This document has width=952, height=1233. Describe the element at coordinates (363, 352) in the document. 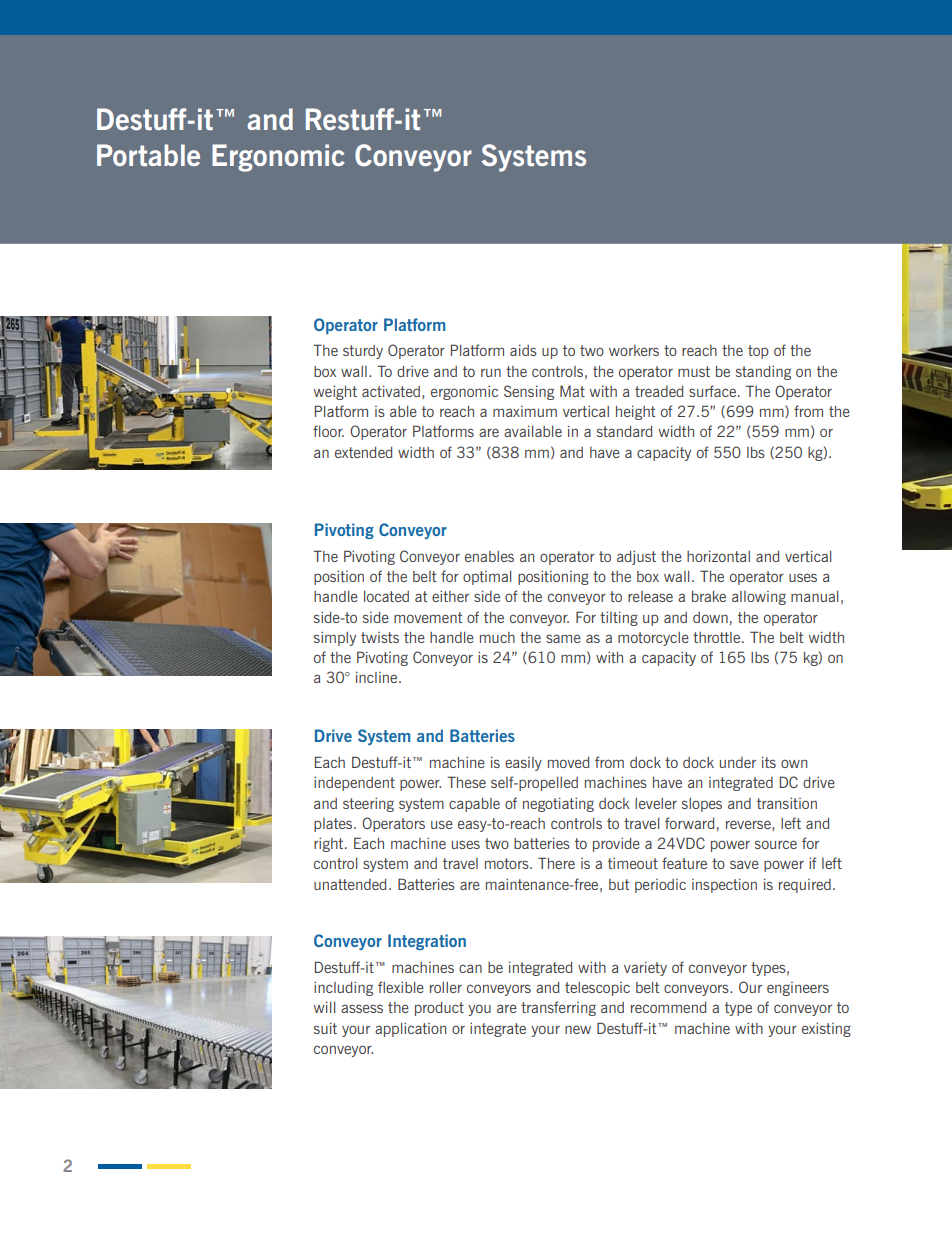

I see `sturdy` at that location.
